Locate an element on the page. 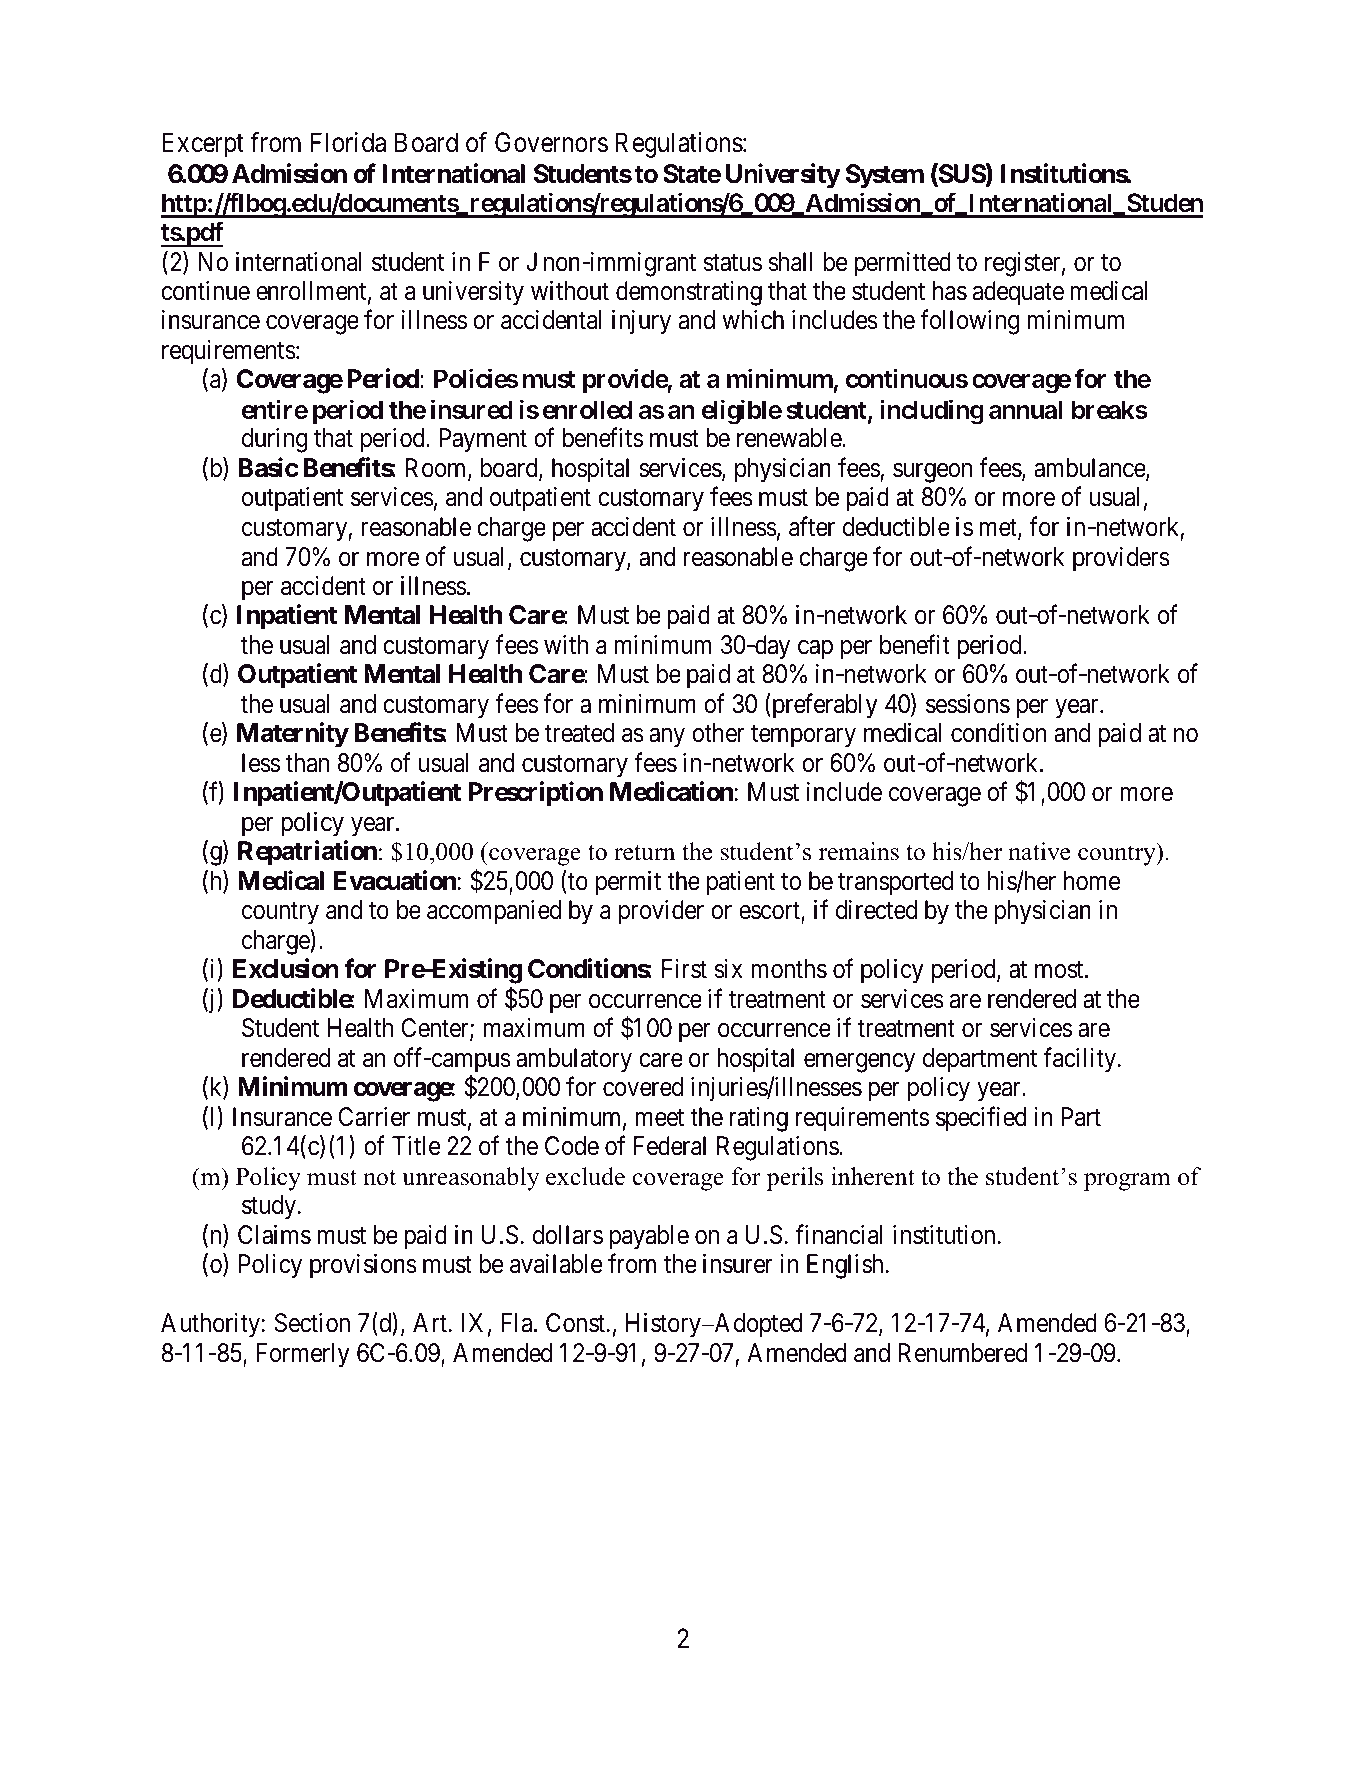  ambulance is located at coordinates (1090, 469).
